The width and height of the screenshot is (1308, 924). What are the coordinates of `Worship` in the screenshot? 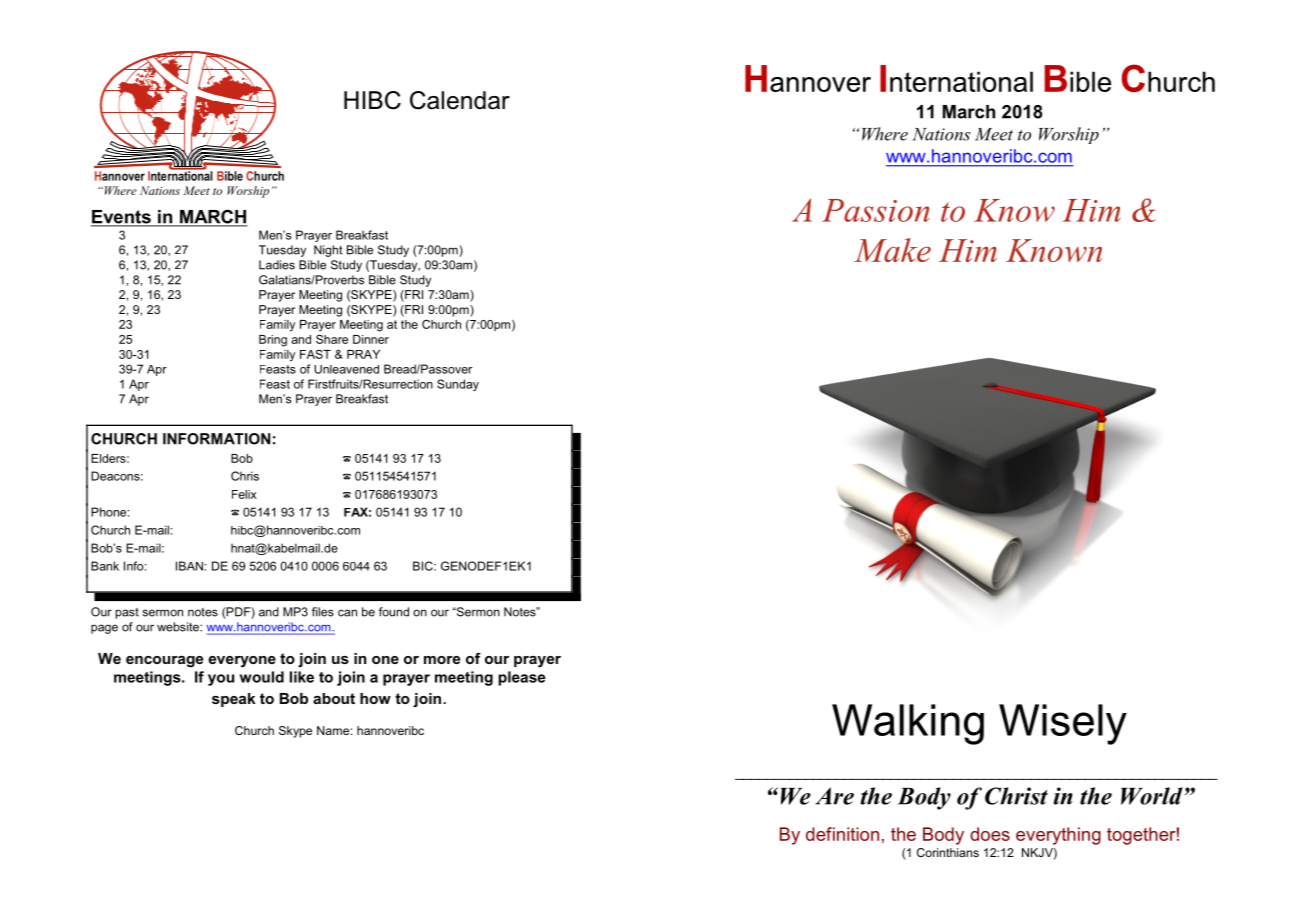 It's located at (1069, 135).
